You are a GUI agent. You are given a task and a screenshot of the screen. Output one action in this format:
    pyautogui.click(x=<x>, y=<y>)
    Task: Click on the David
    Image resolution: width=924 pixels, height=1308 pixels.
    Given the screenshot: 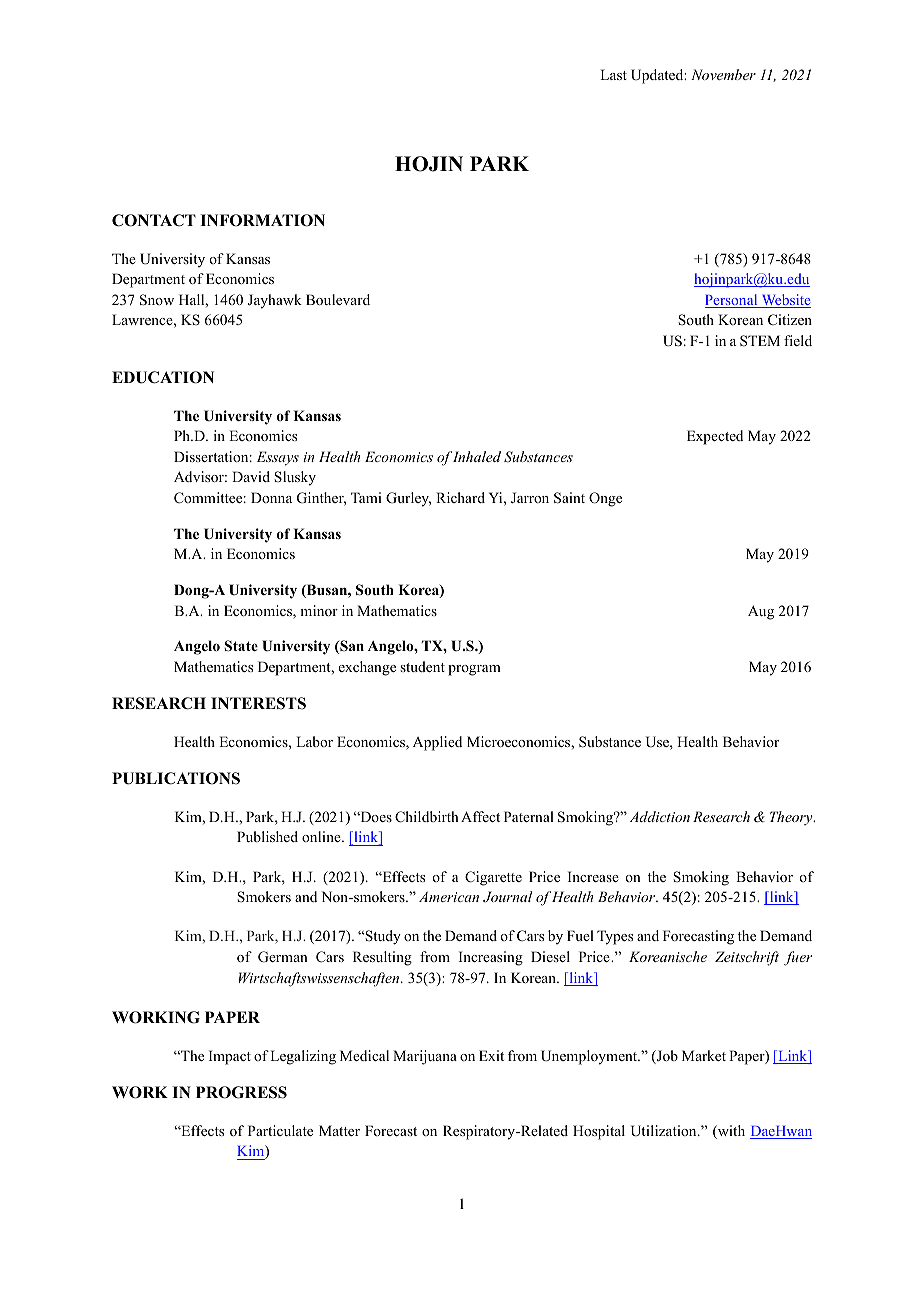 What is the action you would take?
    pyautogui.click(x=251, y=476)
